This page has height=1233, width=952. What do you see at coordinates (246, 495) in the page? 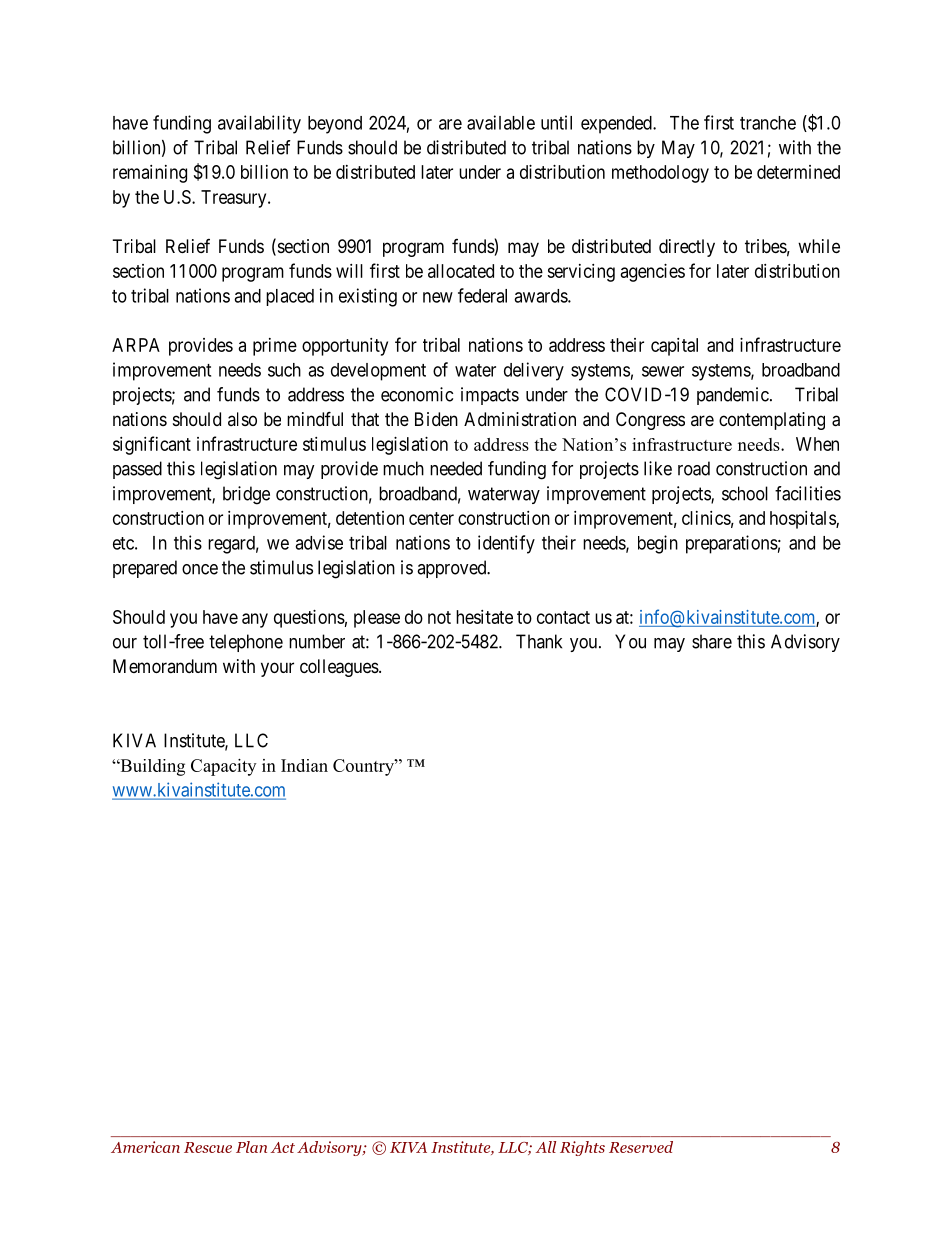
I see `bridge` at bounding box center [246, 495].
